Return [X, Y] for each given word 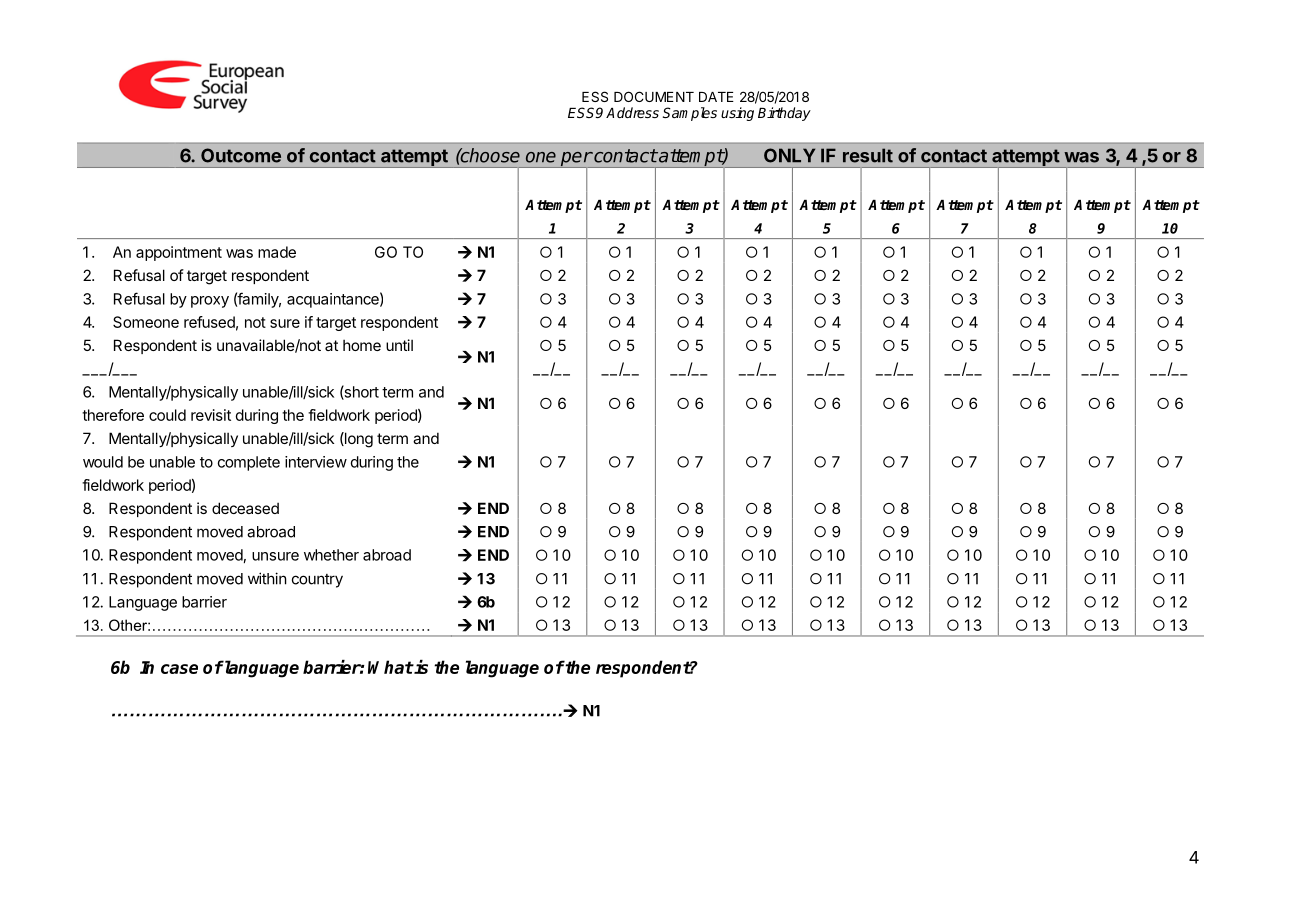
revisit [211, 415]
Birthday [784, 114]
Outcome [241, 155]
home [362, 345]
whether [331, 555]
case [179, 669]
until [399, 345]
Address [632, 112]
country [317, 581]
